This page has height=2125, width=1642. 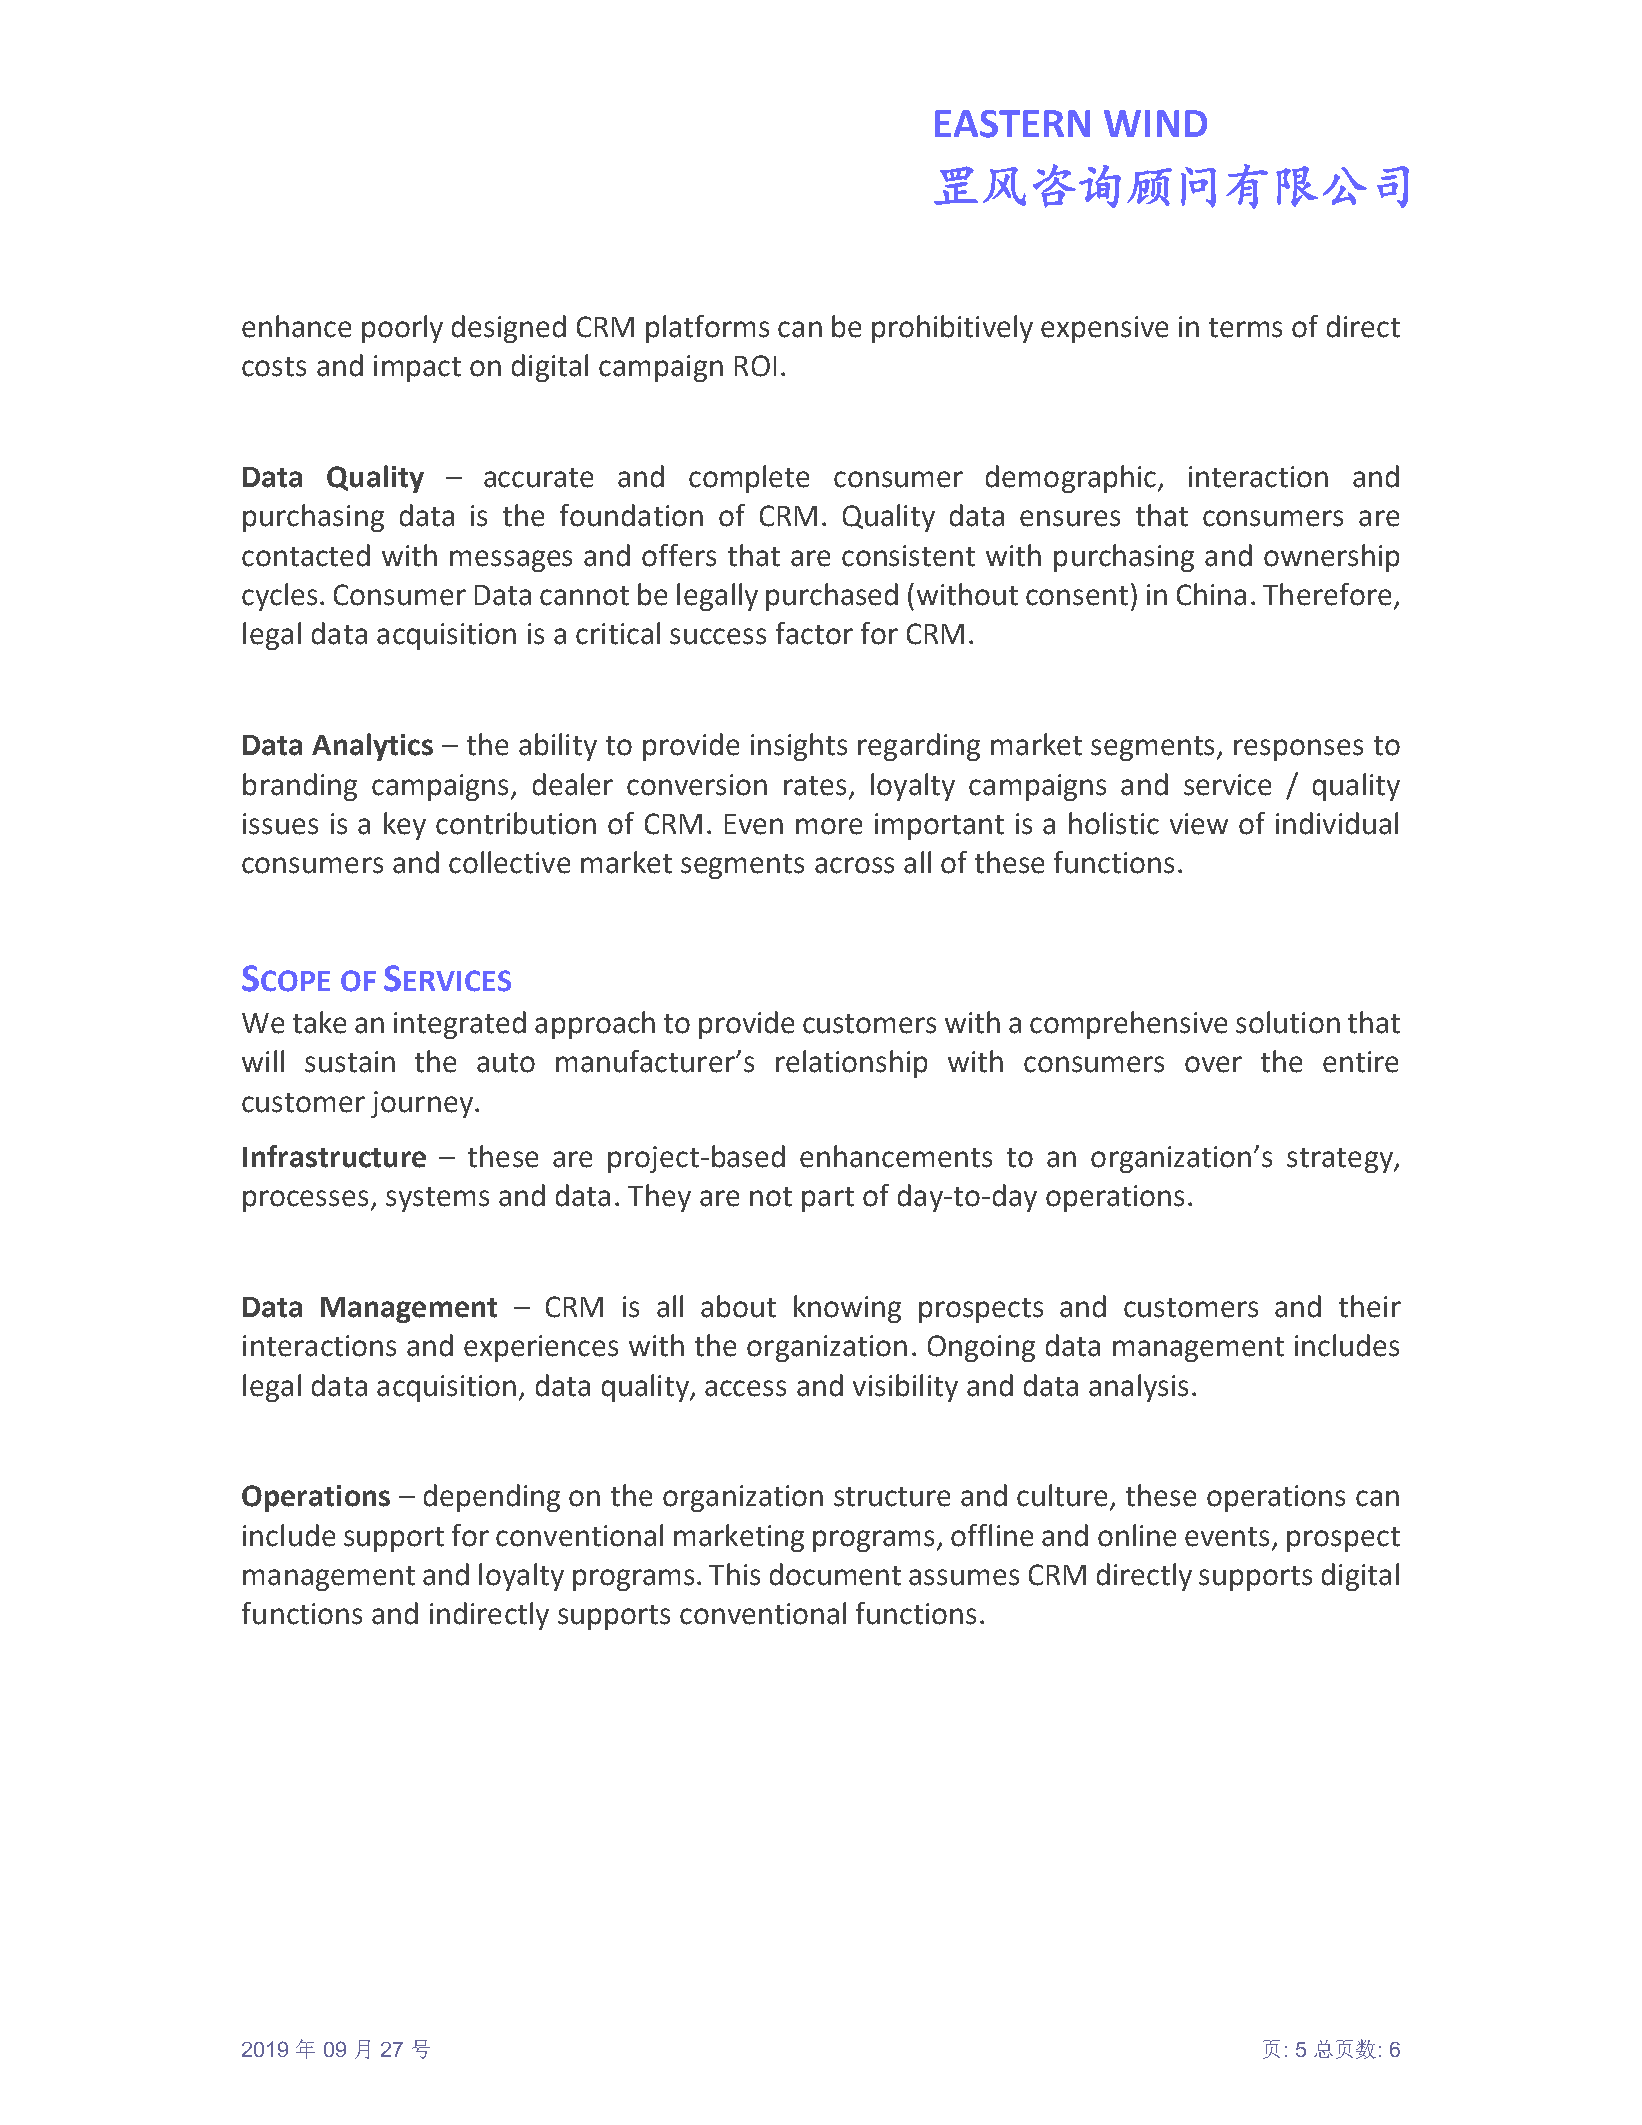 What do you see at coordinates (814, 633) in the page?
I see `factor` at bounding box center [814, 633].
